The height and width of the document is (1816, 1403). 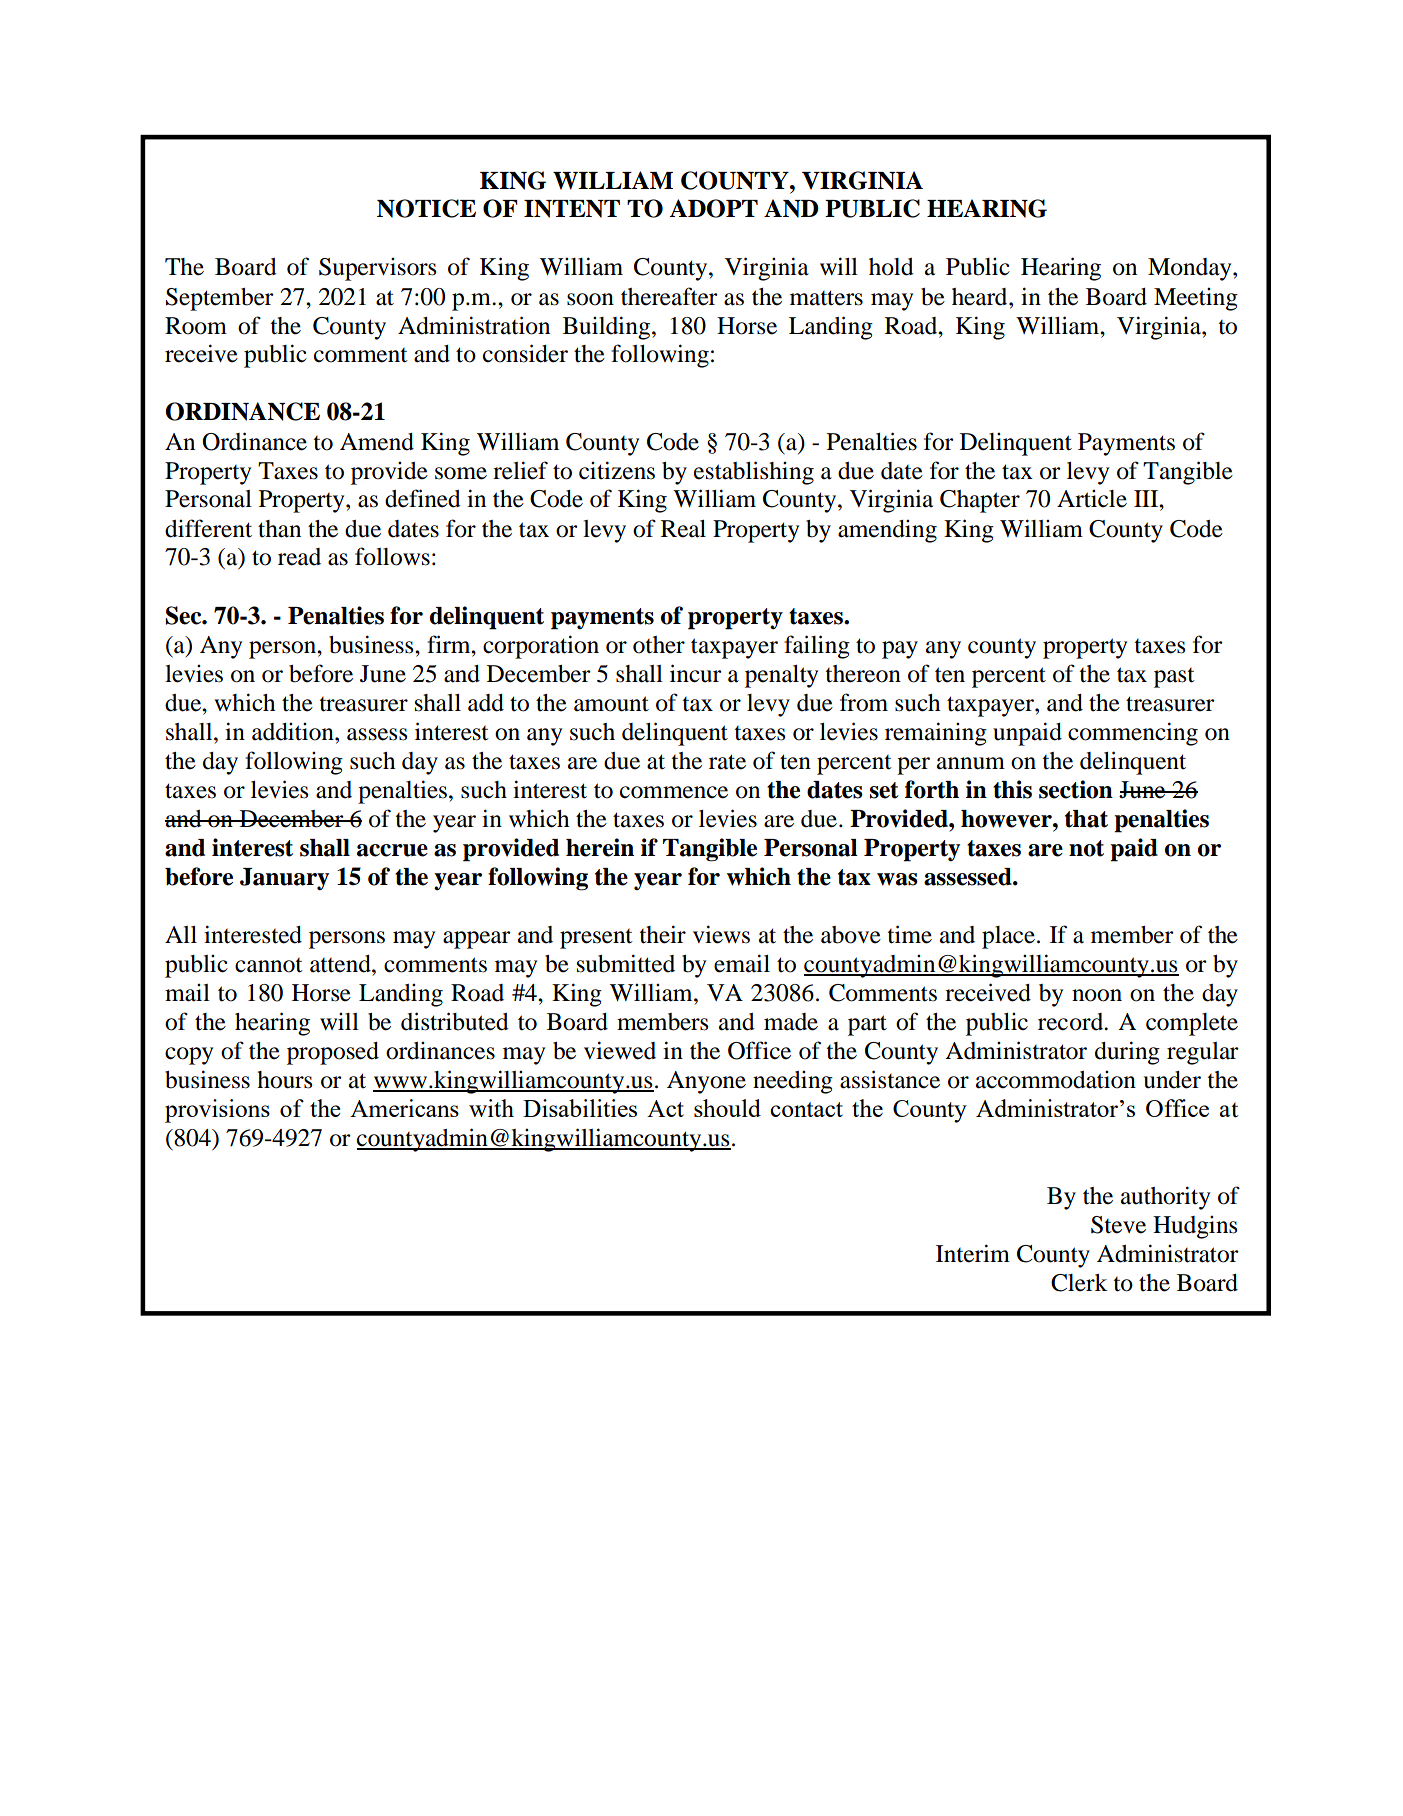 What do you see at coordinates (721, 934) in the document?
I see `views` at bounding box center [721, 934].
